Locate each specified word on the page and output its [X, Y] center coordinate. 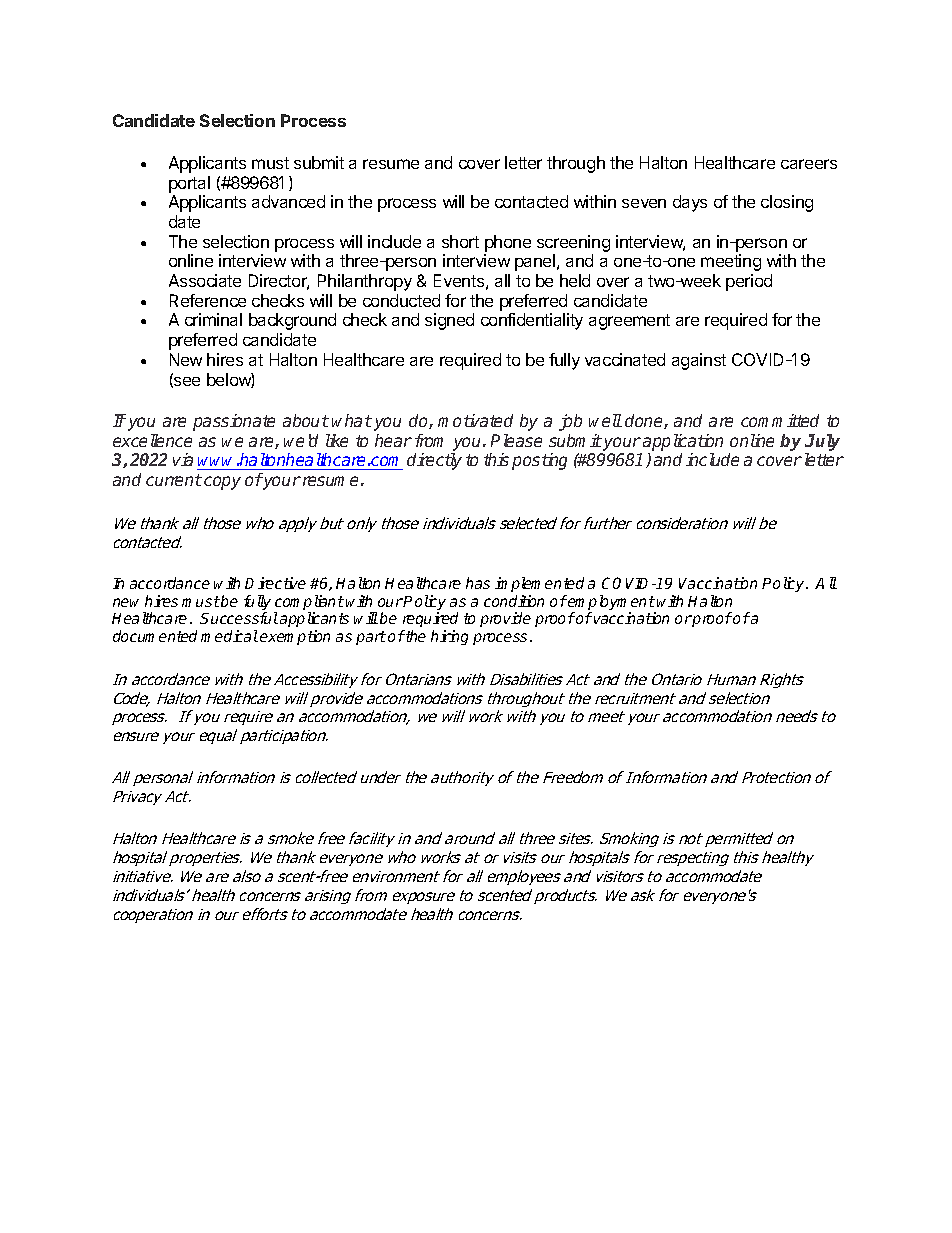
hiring [449, 637]
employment [611, 604]
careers [809, 164]
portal [189, 184]
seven [644, 203]
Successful [239, 618]
